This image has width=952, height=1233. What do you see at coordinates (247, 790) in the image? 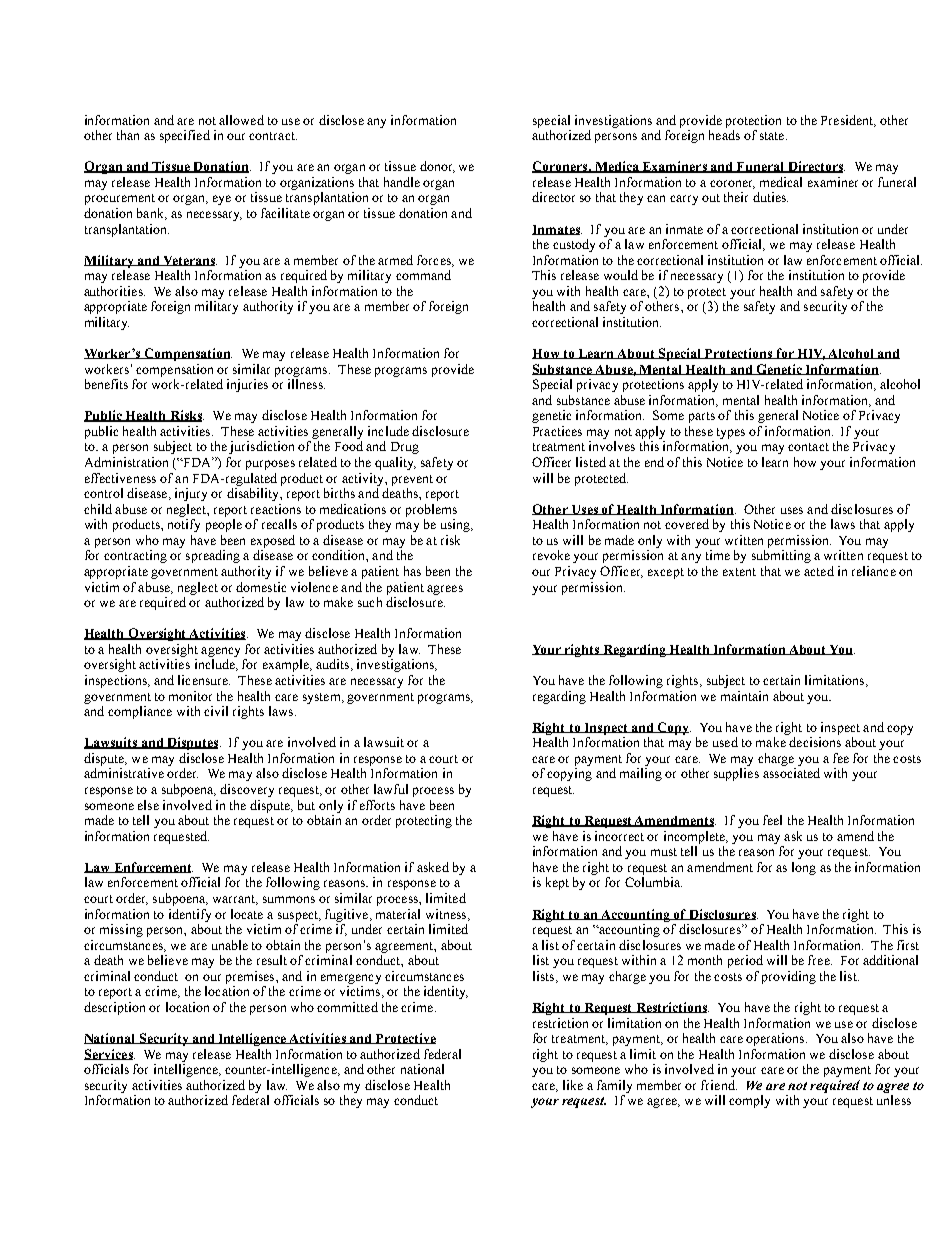
I see `discovery` at bounding box center [247, 790].
